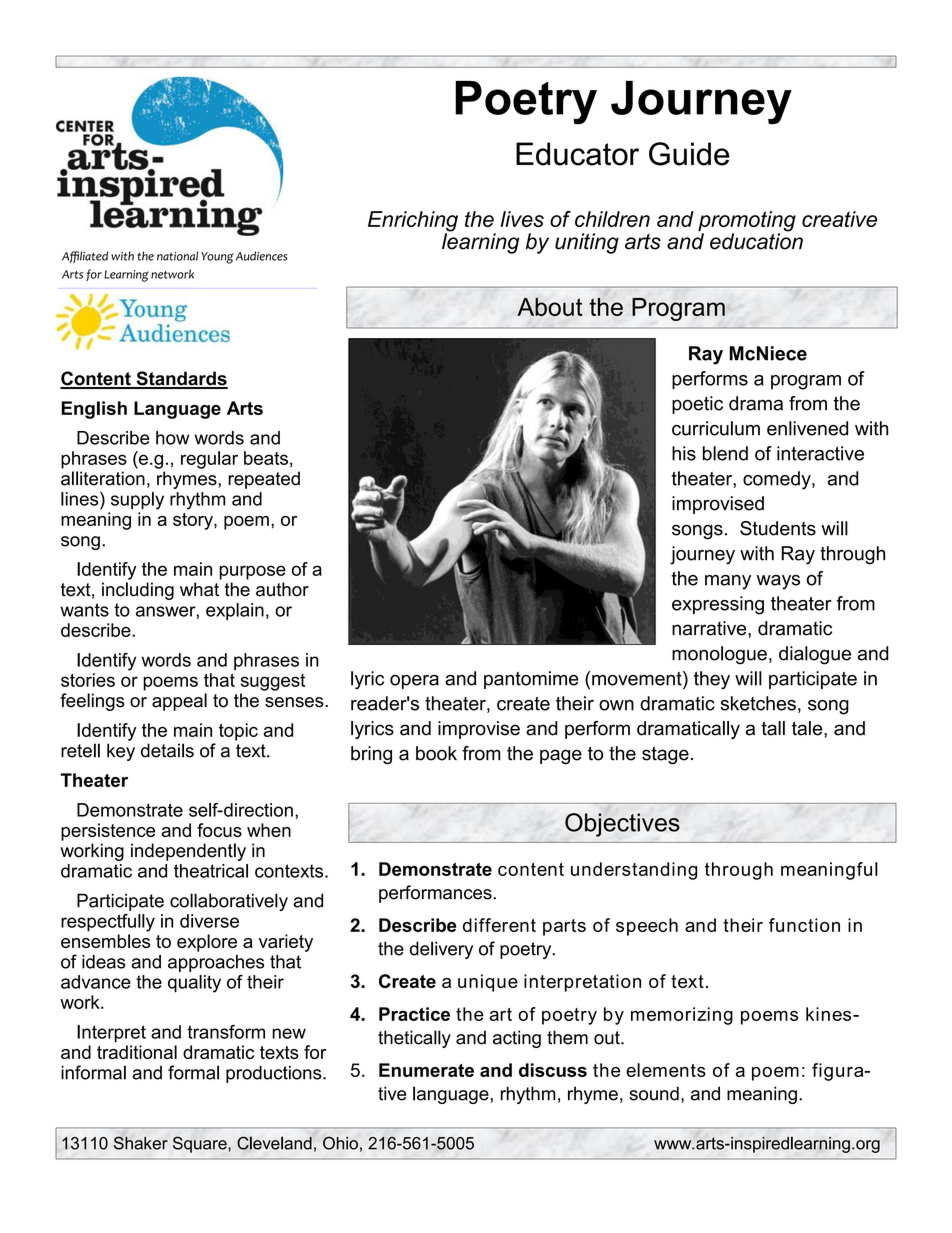  What do you see at coordinates (414, 682) in the screenshot?
I see `opera` at bounding box center [414, 682].
